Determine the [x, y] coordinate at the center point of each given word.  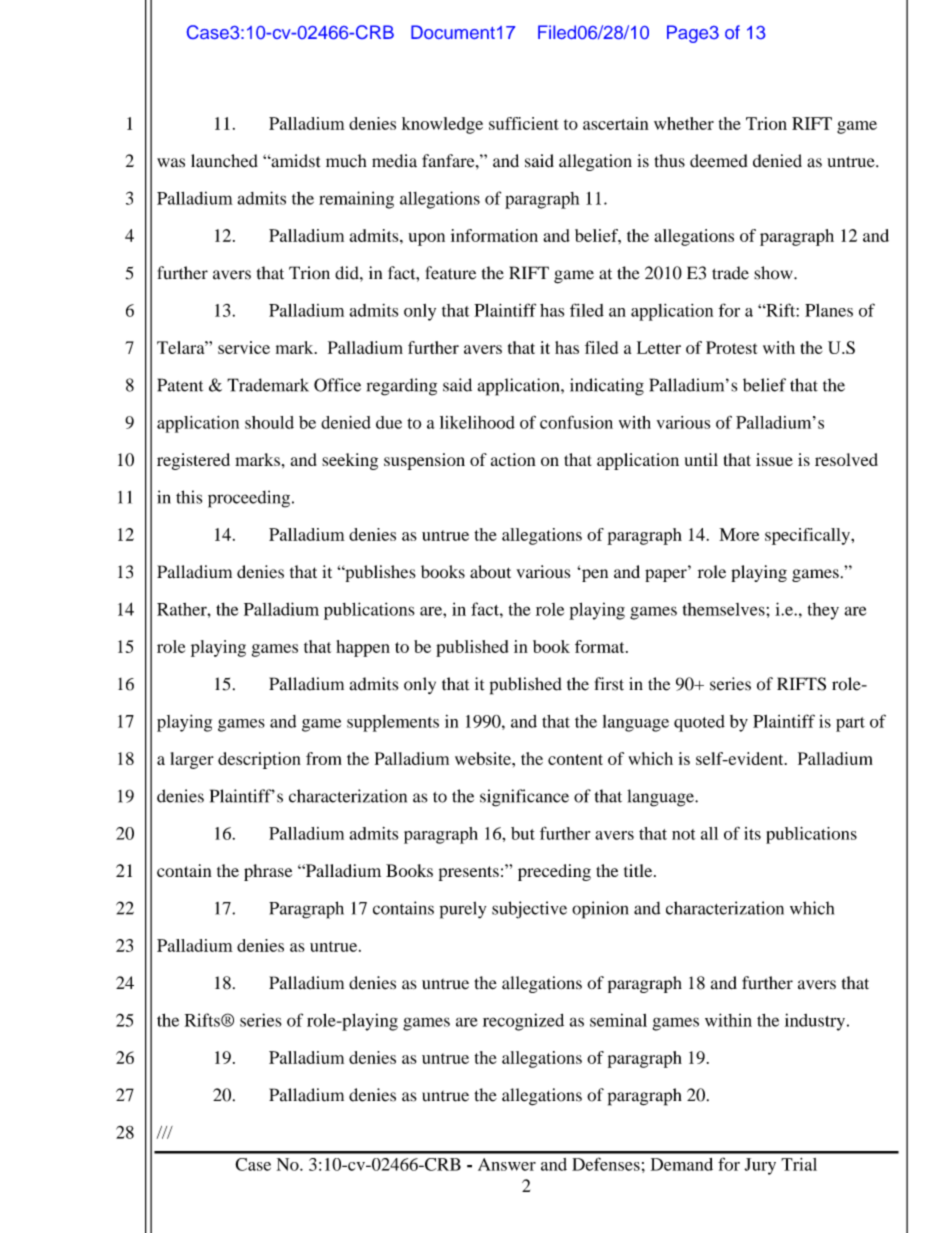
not [684, 834]
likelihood [477, 422]
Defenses [606, 1164]
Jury [760, 1166]
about [490, 572]
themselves [725, 609]
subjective [529, 910]
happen [363, 648]
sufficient [524, 123]
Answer [507, 1164]
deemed [719, 161]
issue [774, 459]
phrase [268, 872]
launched [224, 161]
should [269, 422]
